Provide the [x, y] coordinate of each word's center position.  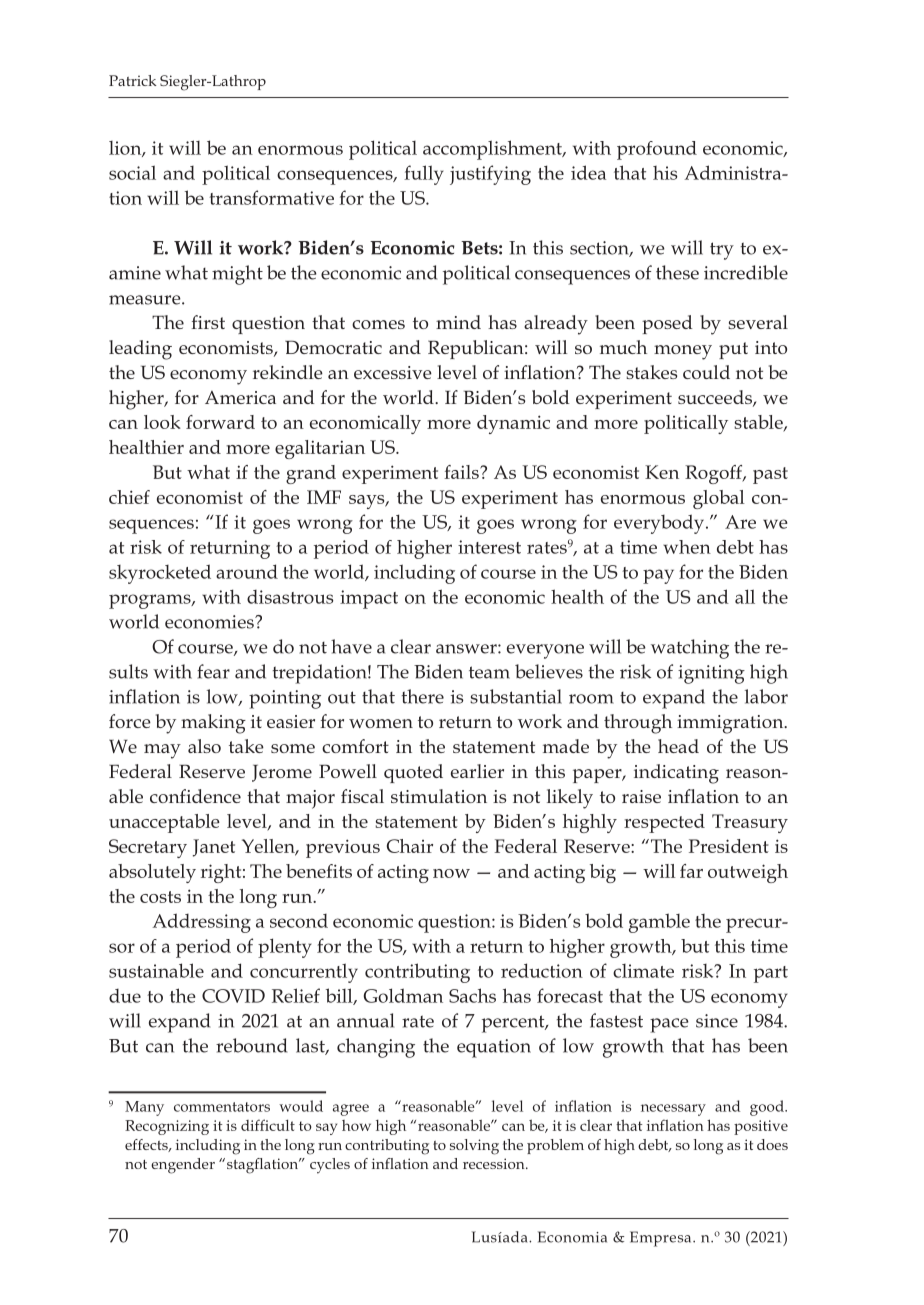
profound [657, 150]
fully [424, 175]
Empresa [662, 1239]
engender [183, 1166]
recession [495, 1163]
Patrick [133, 80]
